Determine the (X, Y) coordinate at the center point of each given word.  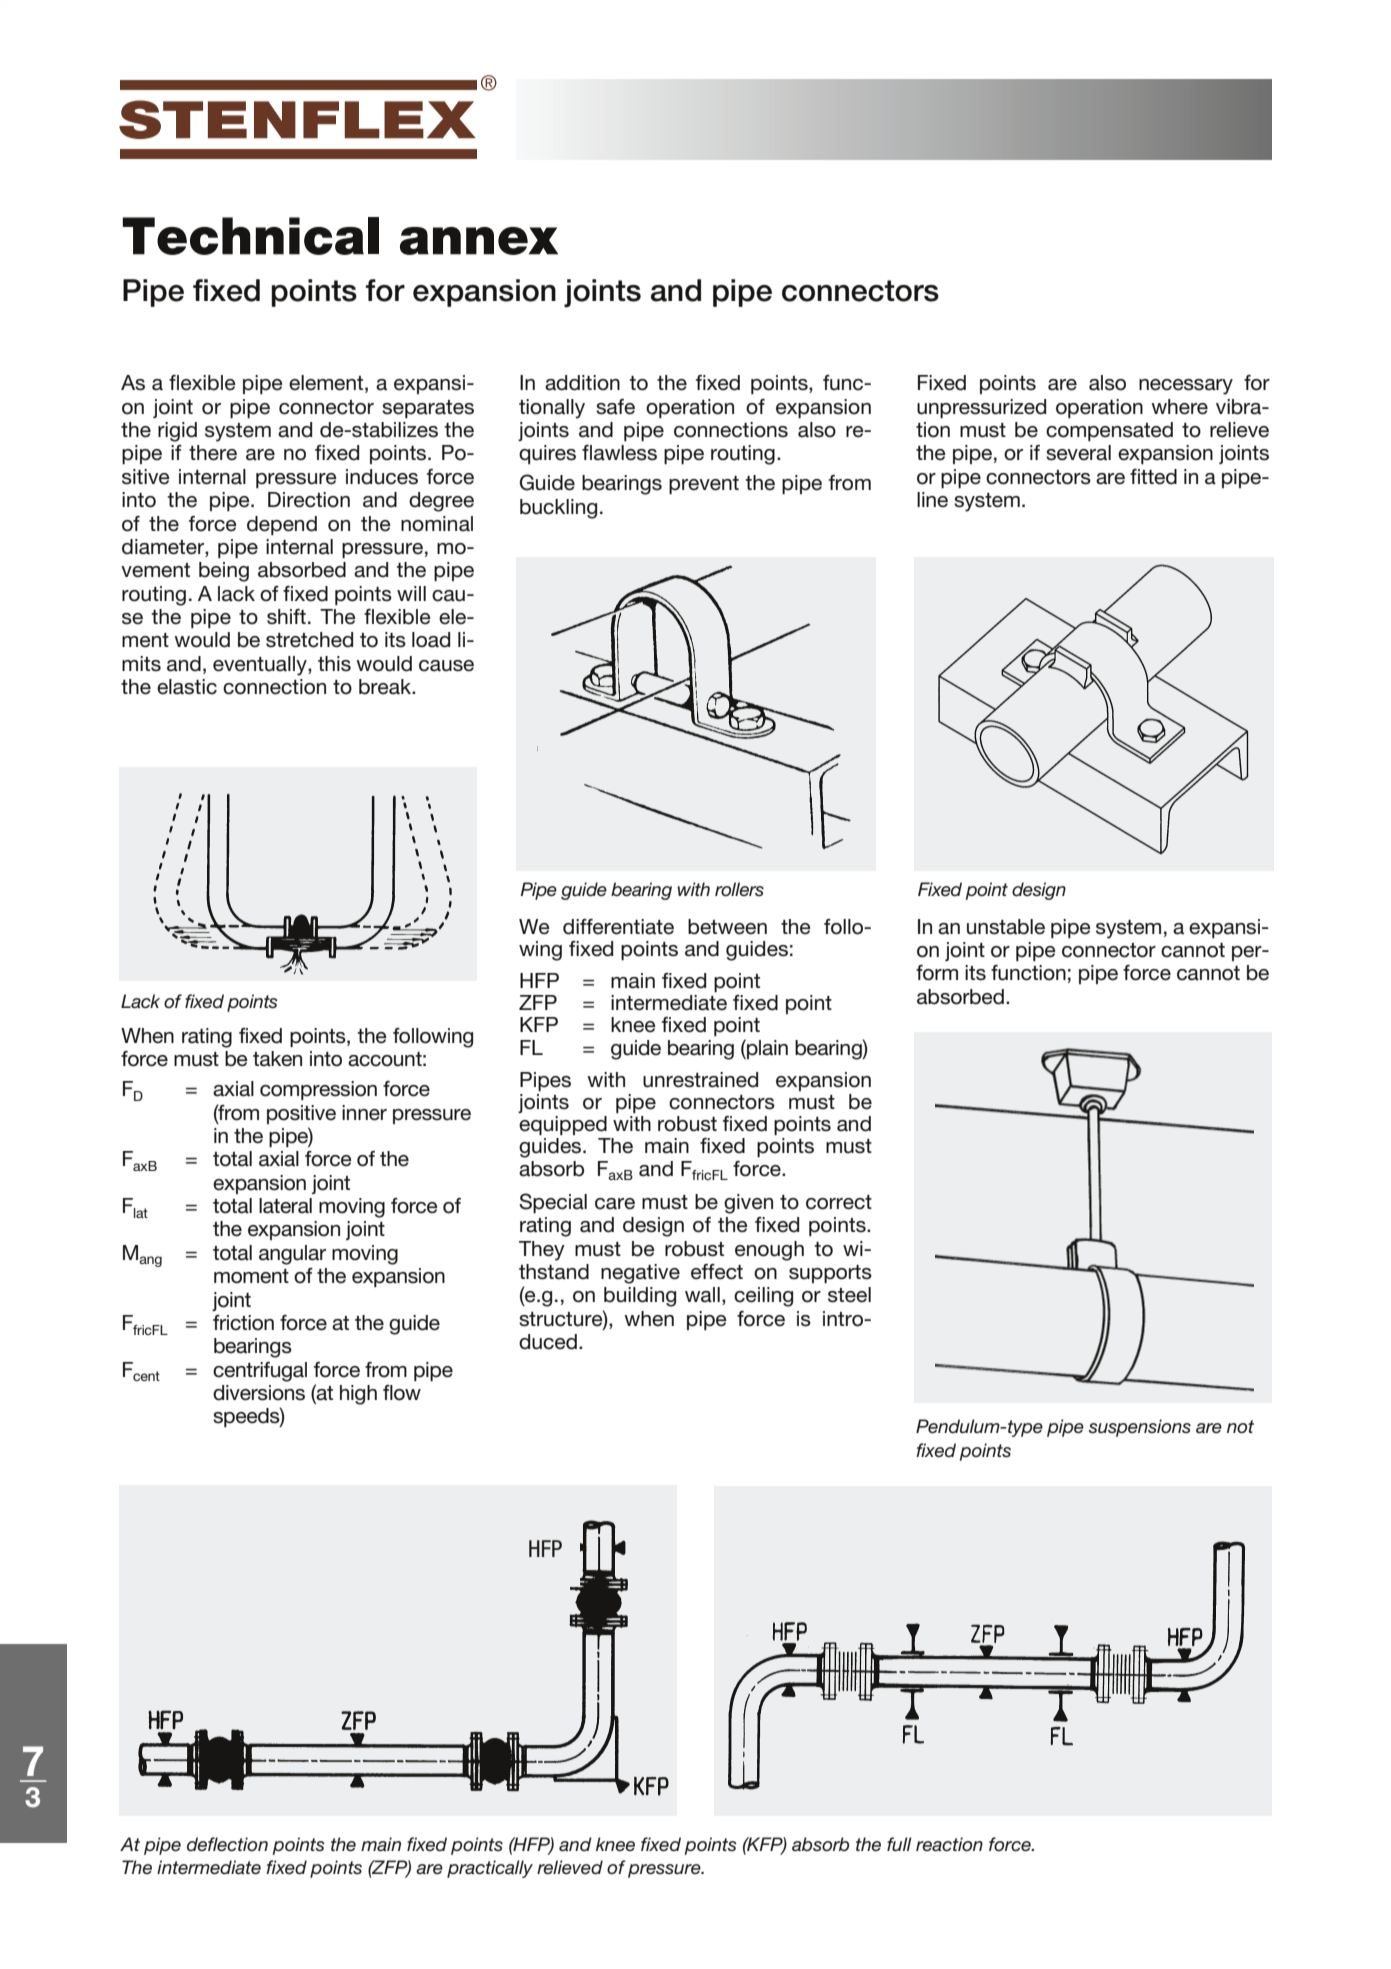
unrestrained (700, 1080)
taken (277, 1059)
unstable (1006, 927)
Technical (251, 236)
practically (490, 1869)
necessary (1186, 387)
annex (479, 241)
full (899, 1844)
